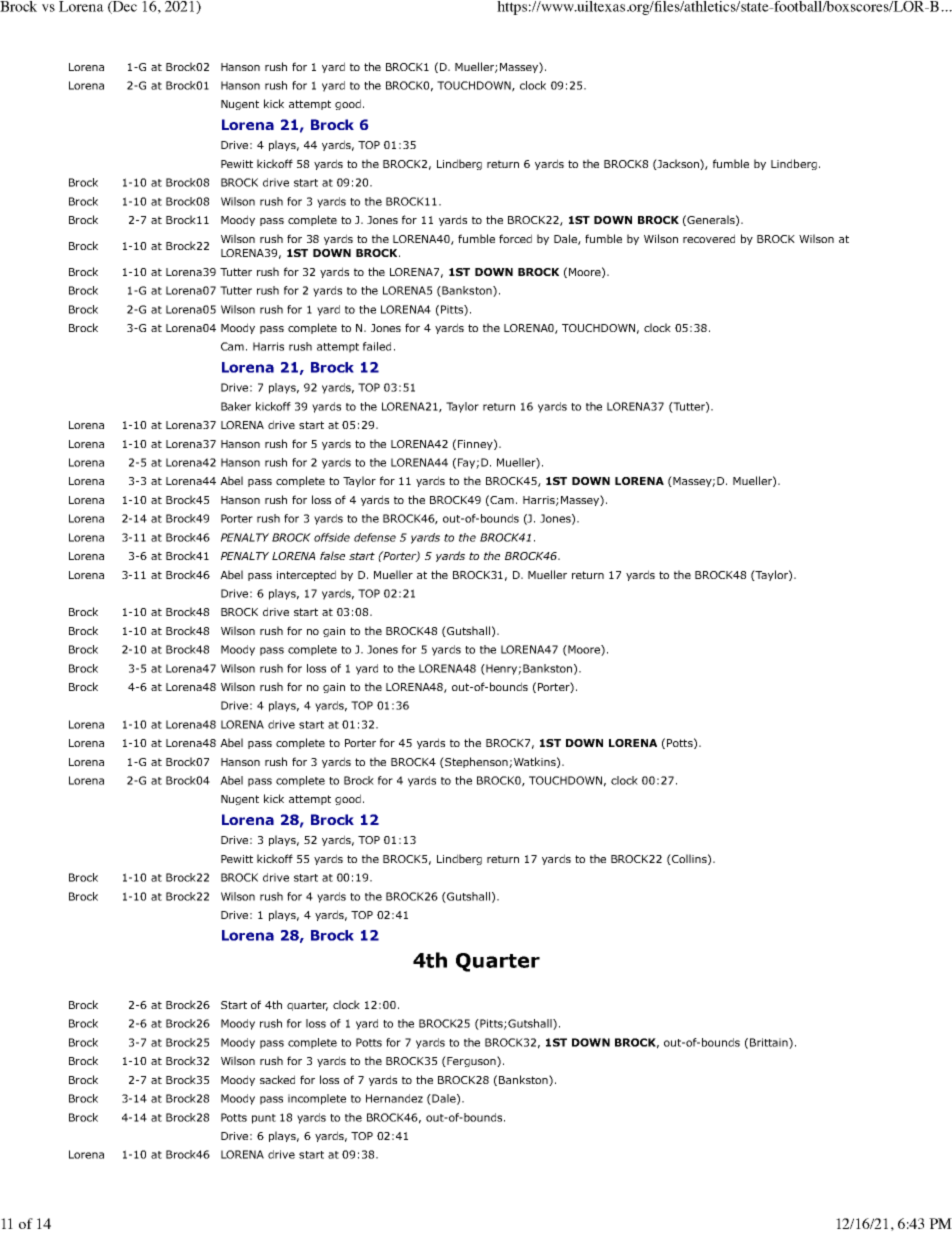 Image resolution: width=952 pixels, height=1233 pixels. What do you see at coordinates (709, 238) in the screenshot?
I see `recovered` at bounding box center [709, 238].
